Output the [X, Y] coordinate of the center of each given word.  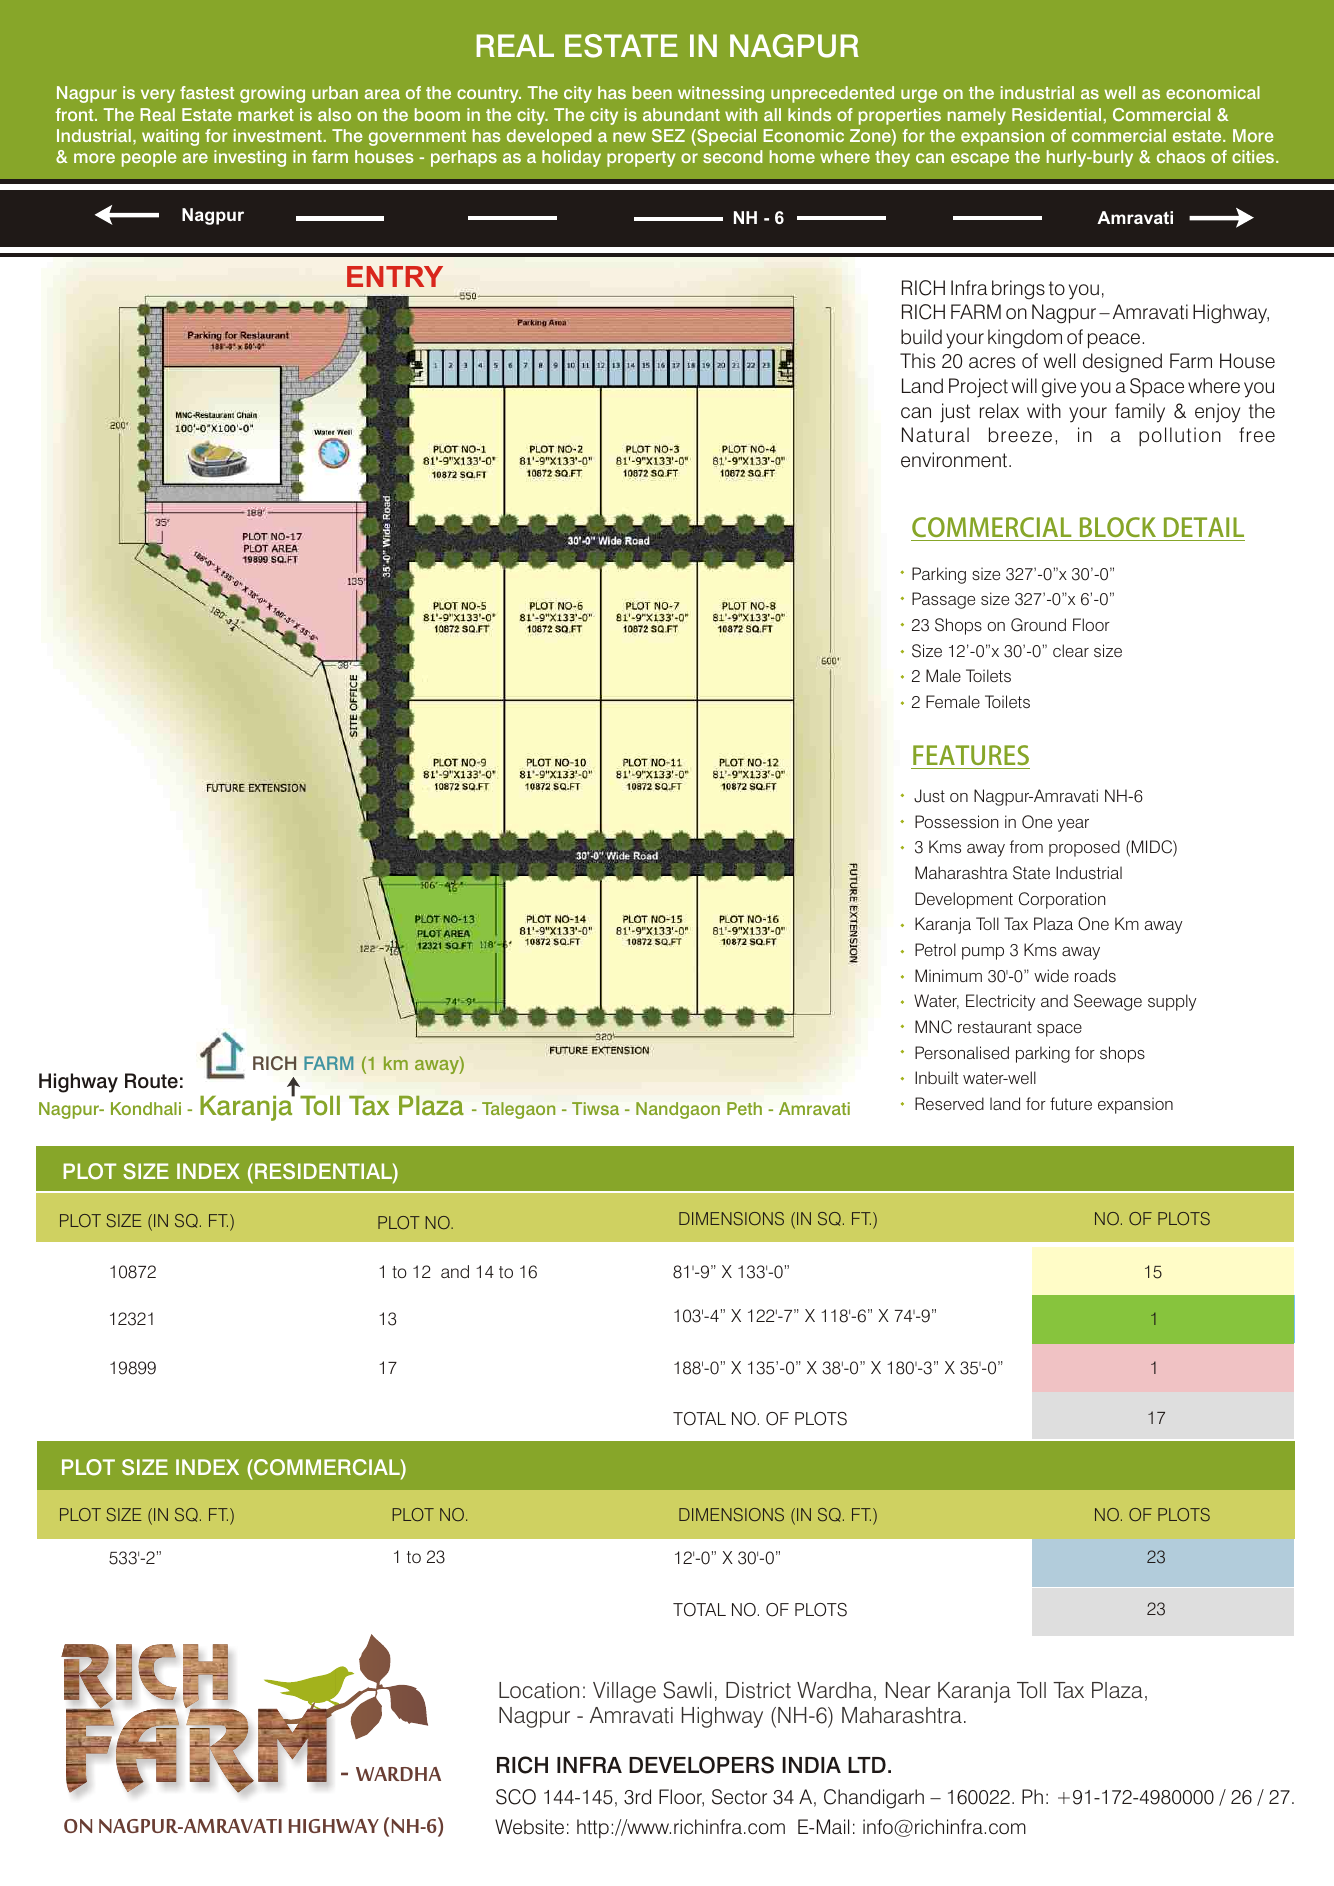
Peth [744, 1108]
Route [151, 1081]
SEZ [668, 135]
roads [1095, 975]
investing [250, 158]
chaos [1181, 156]
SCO [516, 1797]
